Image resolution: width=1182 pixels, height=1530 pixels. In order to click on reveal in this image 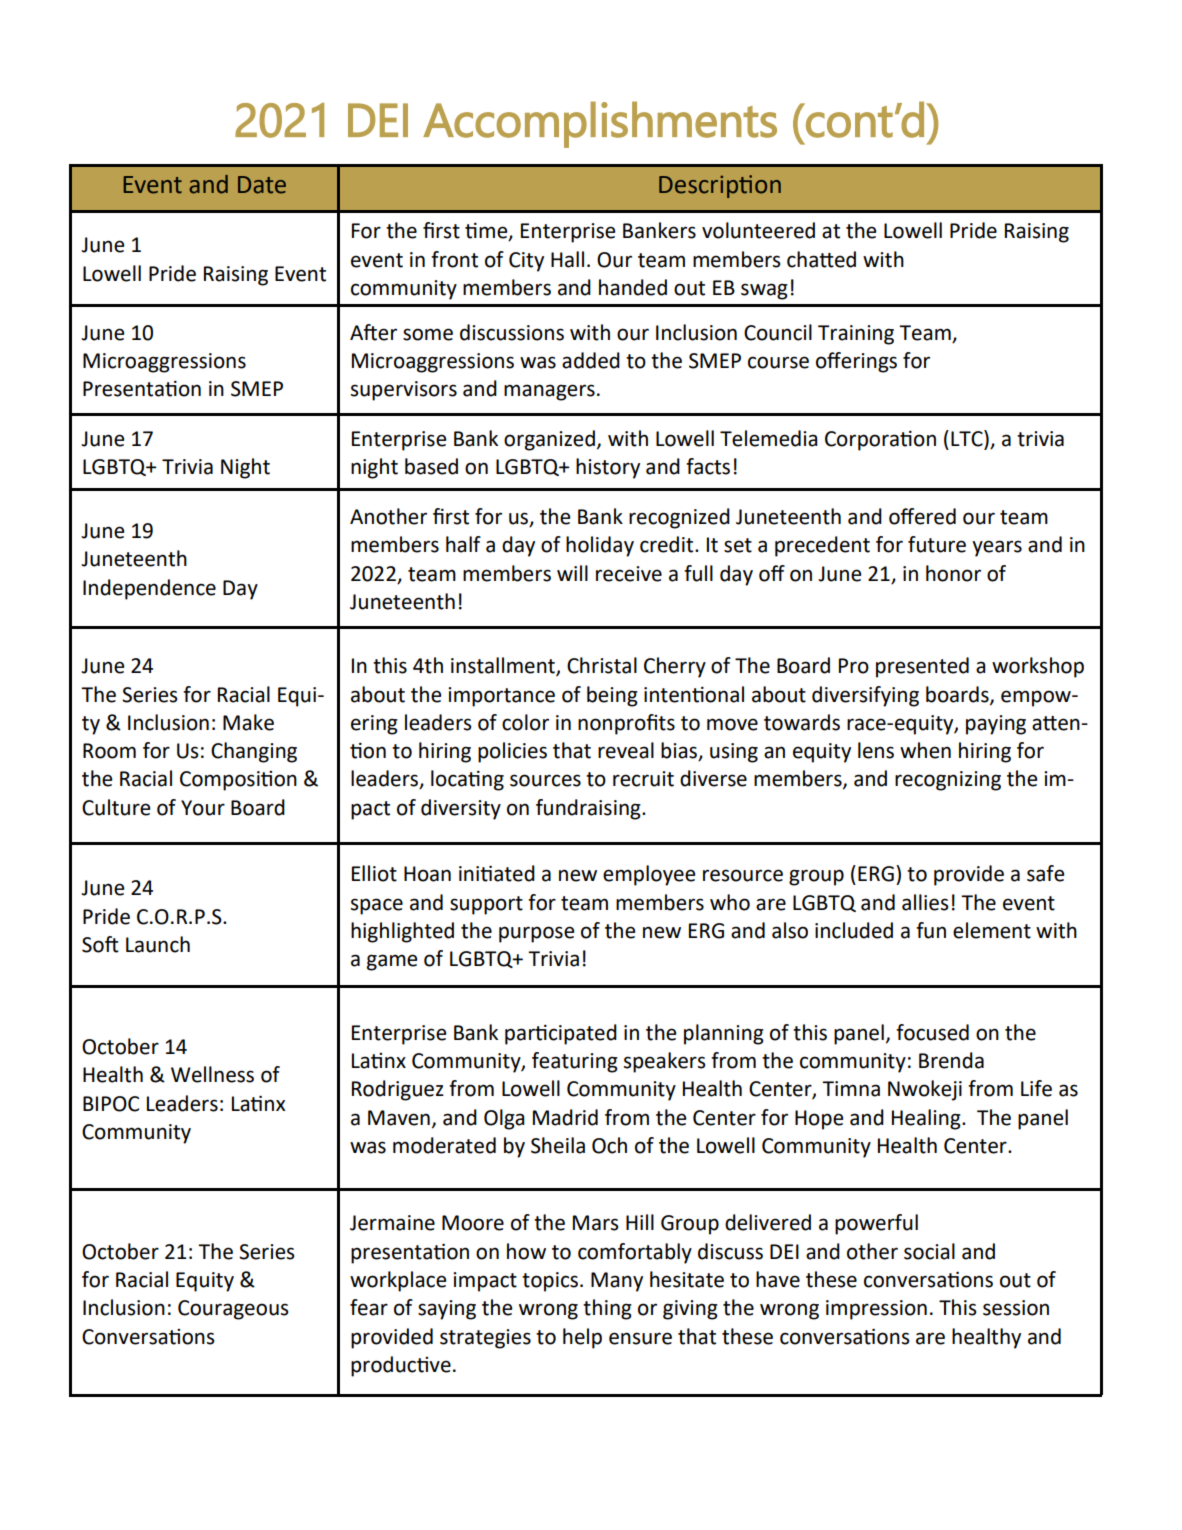, I will do `click(626, 750)`.
